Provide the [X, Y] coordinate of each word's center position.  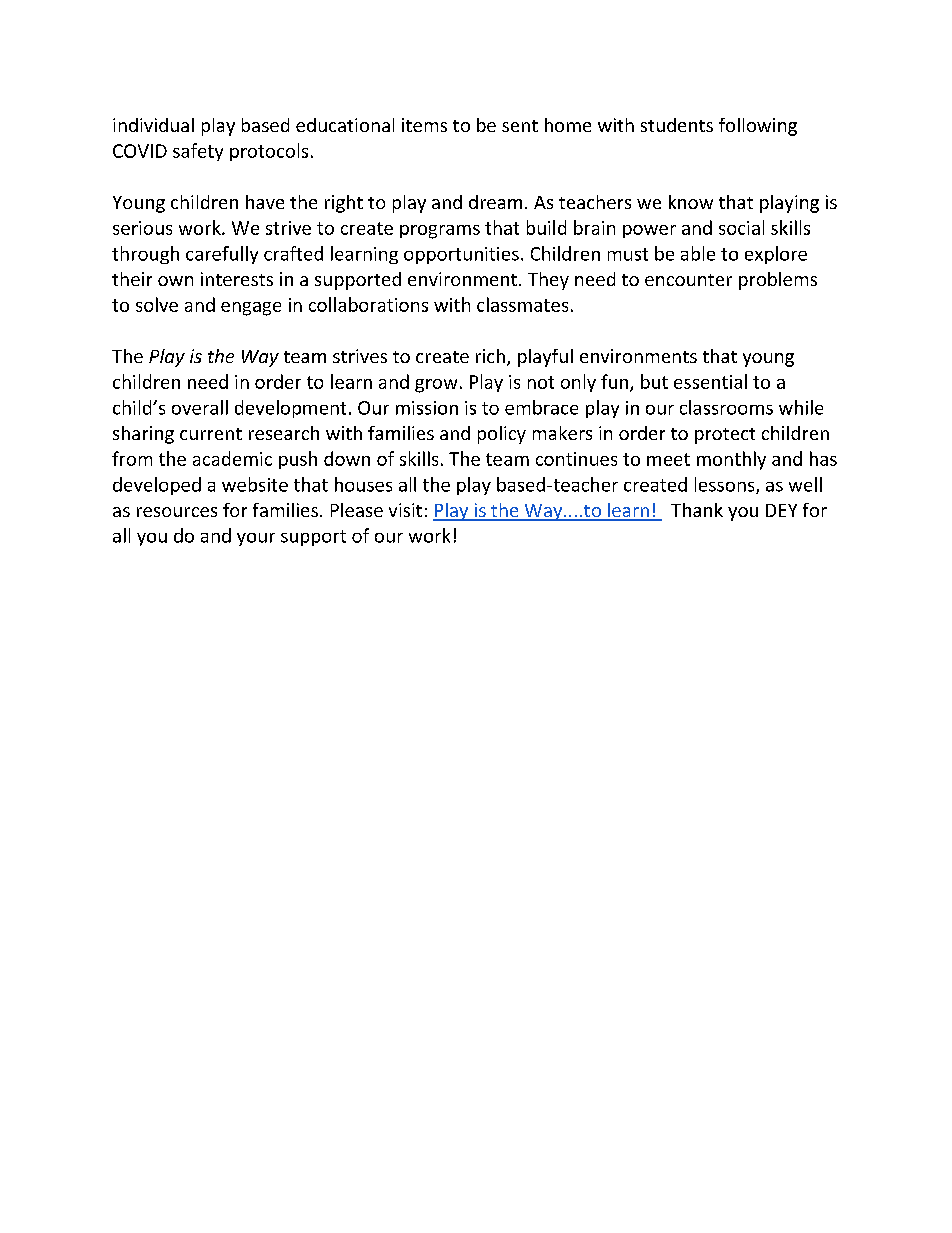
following [758, 127]
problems [778, 281]
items [424, 125]
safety [198, 152]
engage [251, 309]
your [256, 539]
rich [490, 356]
